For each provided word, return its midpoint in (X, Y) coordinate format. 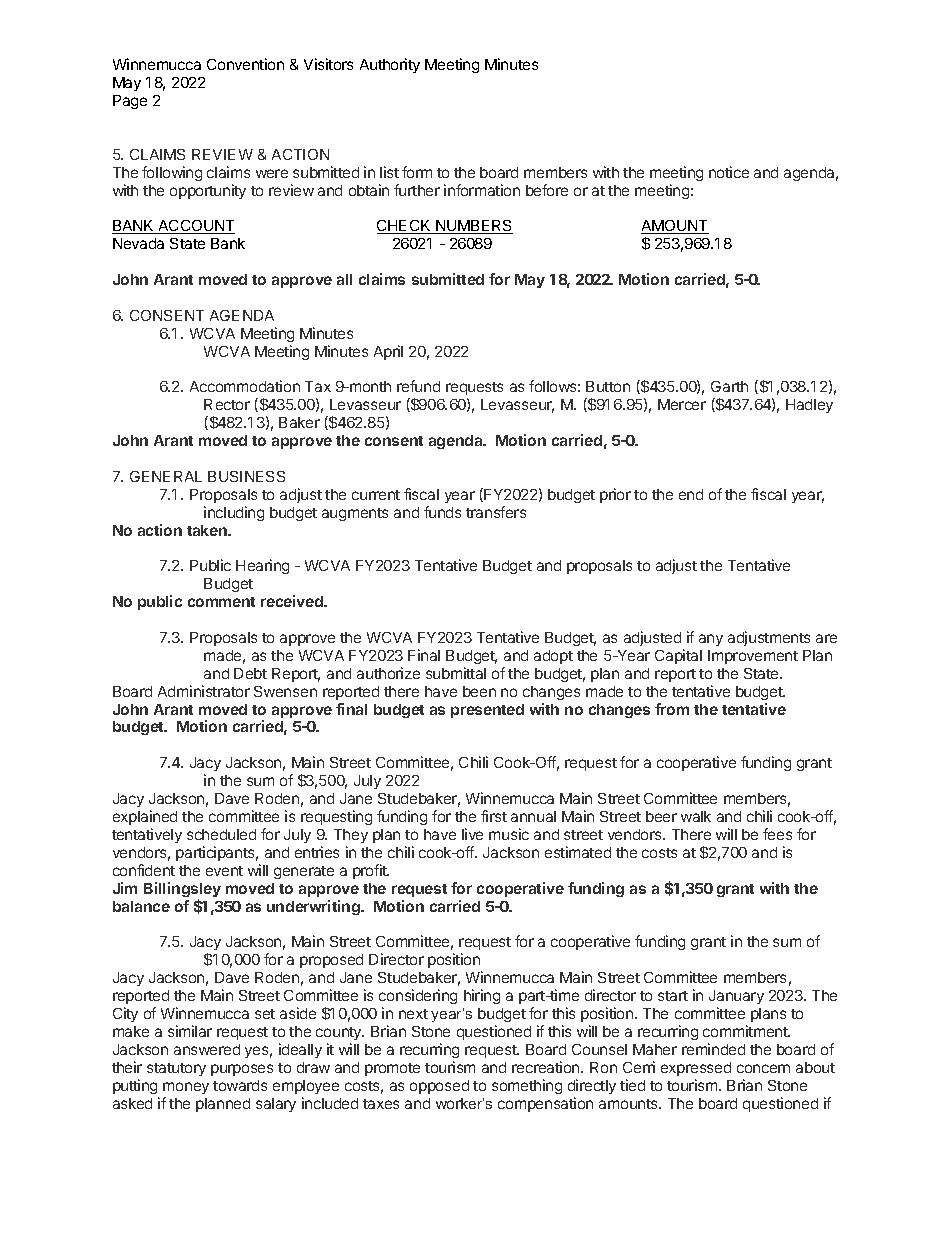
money (186, 1088)
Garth (729, 386)
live (472, 834)
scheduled (221, 834)
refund (418, 386)
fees (777, 834)
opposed (439, 1087)
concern (763, 1068)
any (711, 640)
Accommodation (245, 386)
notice (729, 172)
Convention (245, 64)
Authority (390, 65)
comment (221, 602)
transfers (496, 512)
